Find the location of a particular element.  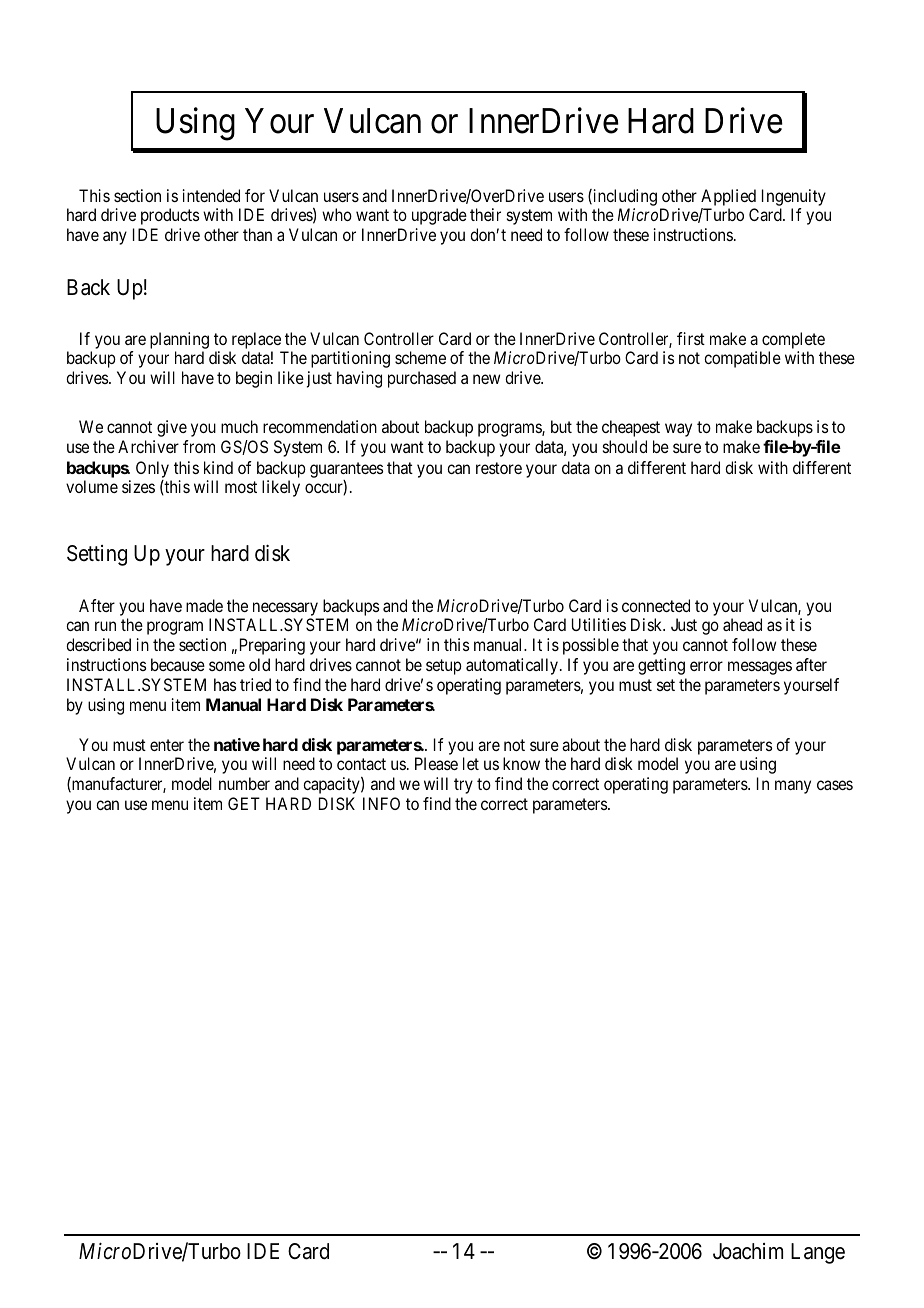

upgrade is located at coordinates (439, 216).
